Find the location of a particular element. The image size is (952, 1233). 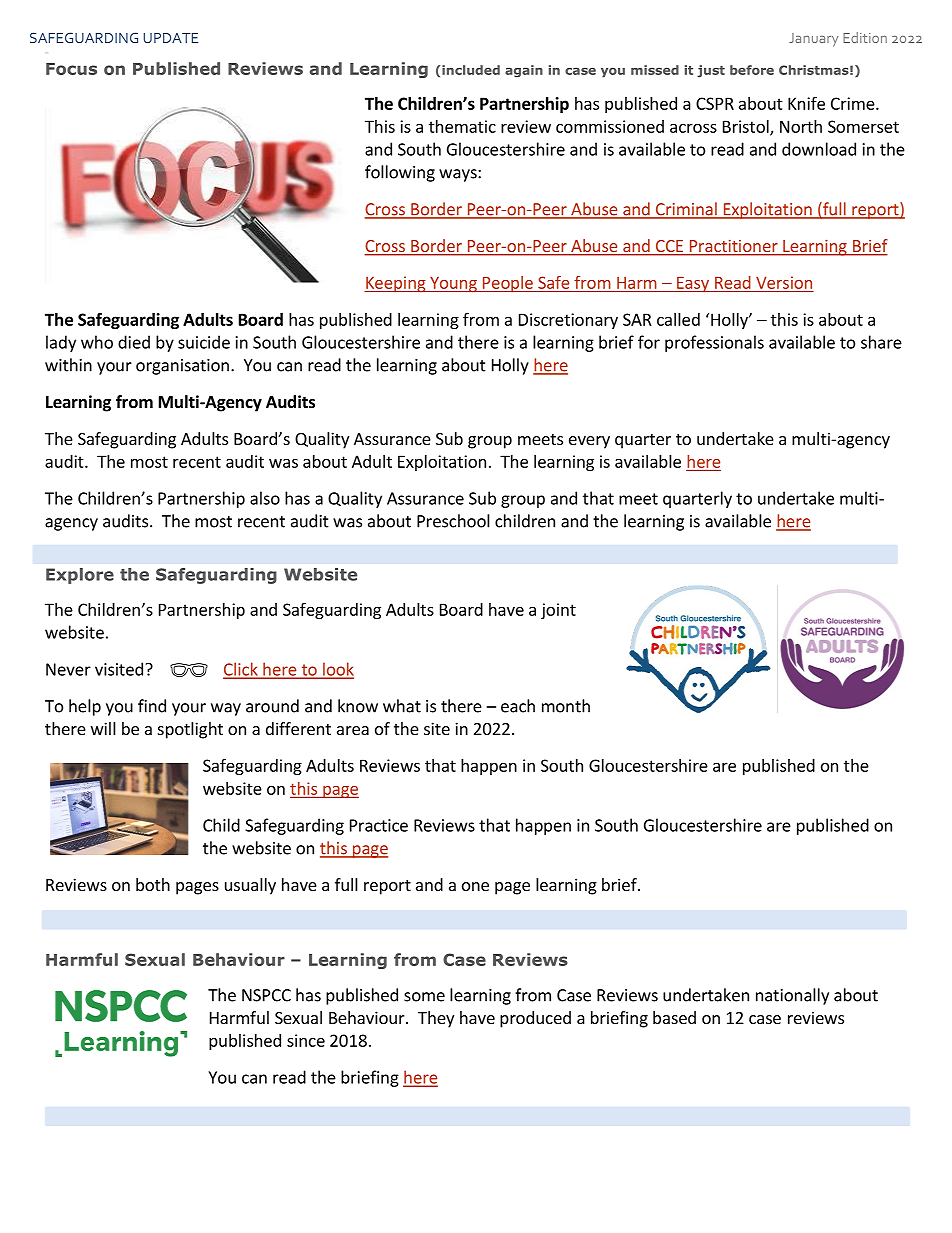

Version is located at coordinates (784, 282).
